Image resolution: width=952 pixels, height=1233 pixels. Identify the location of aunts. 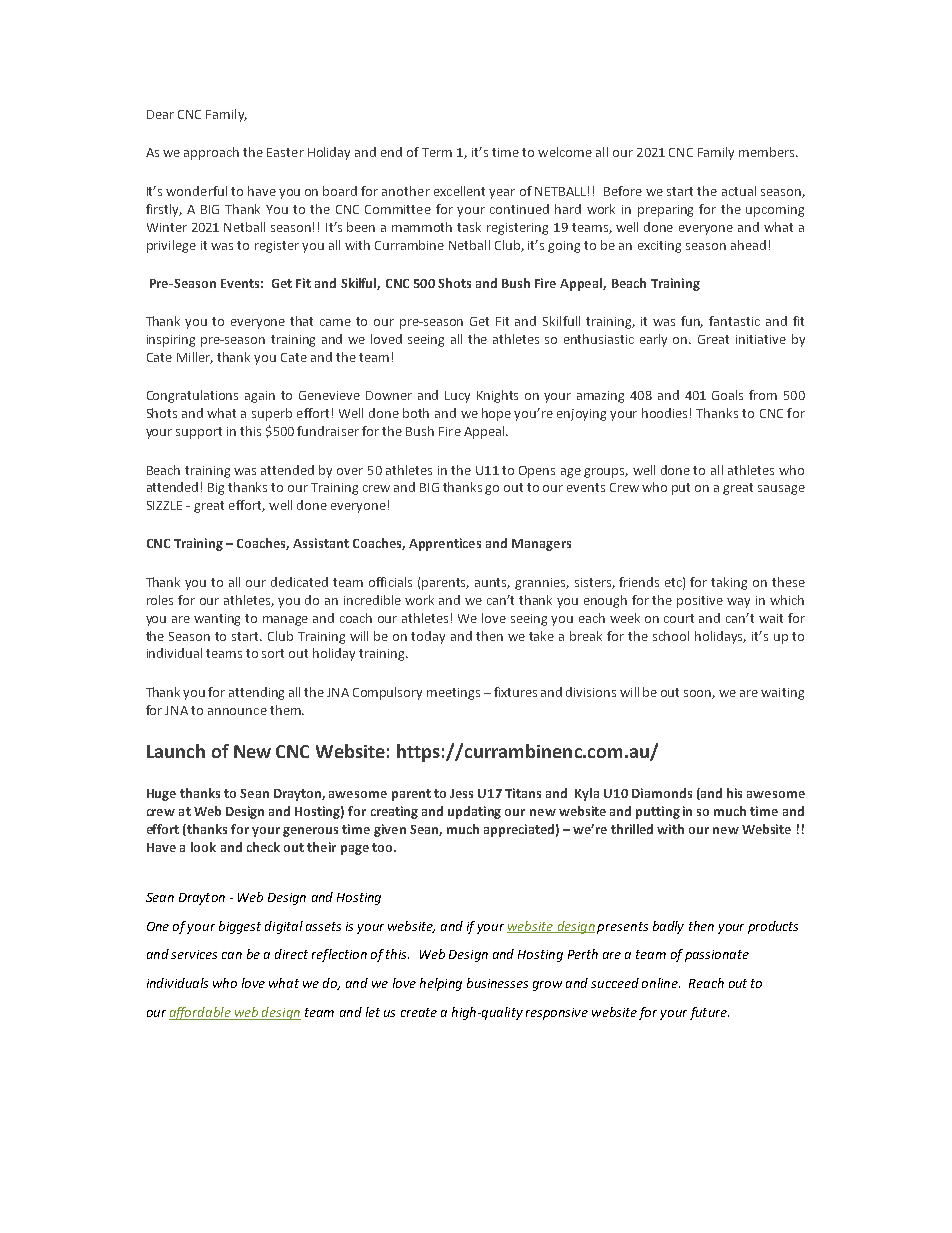
(492, 583).
